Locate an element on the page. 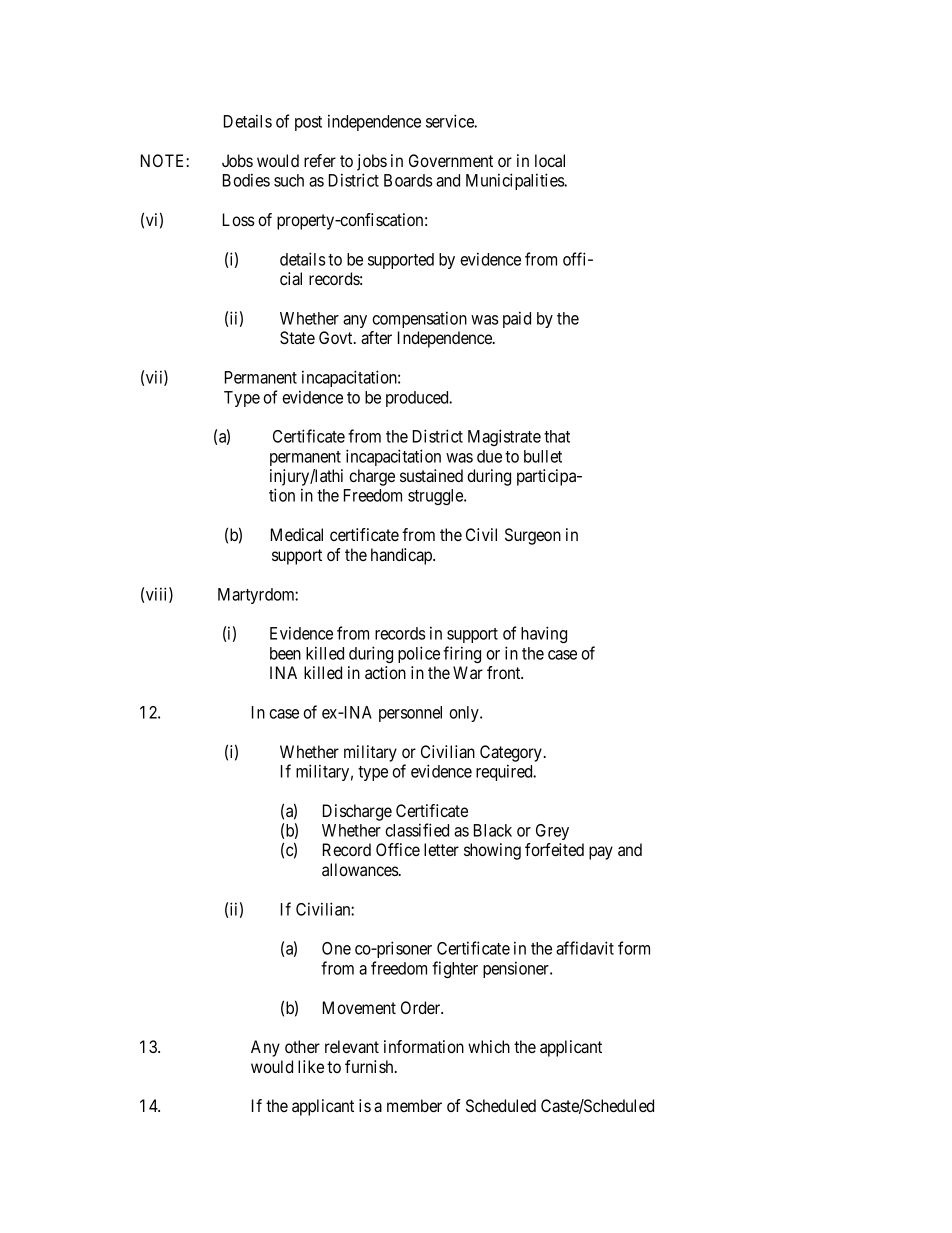  police is located at coordinates (419, 654).
